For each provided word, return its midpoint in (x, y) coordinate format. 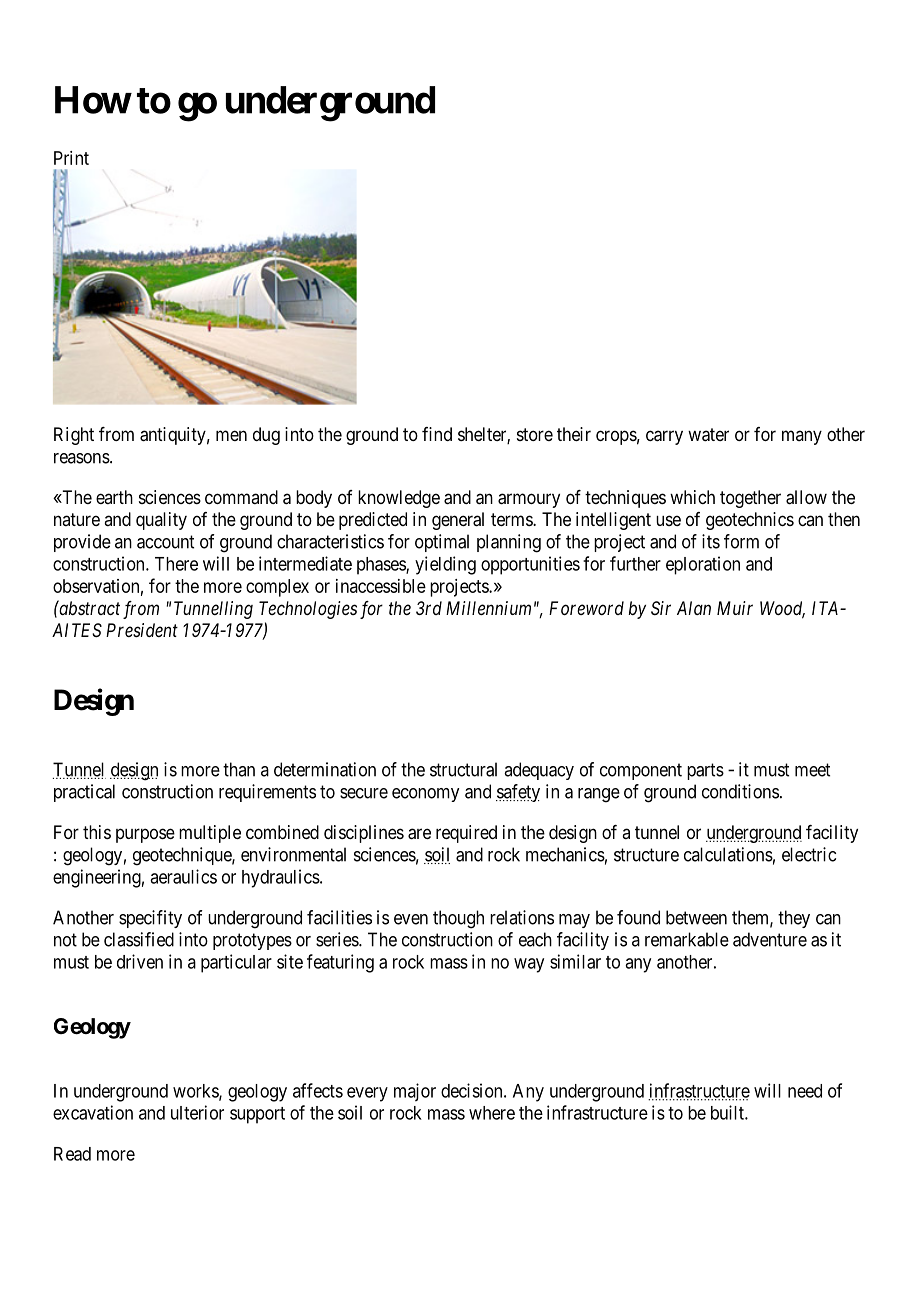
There (176, 564)
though (458, 919)
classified (139, 939)
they (794, 919)
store (535, 434)
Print (71, 158)
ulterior (197, 1112)
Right (74, 436)
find (437, 434)
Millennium (488, 608)
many (802, 437)
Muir (735, 608)
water (708, 435)
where (492, 1113)
